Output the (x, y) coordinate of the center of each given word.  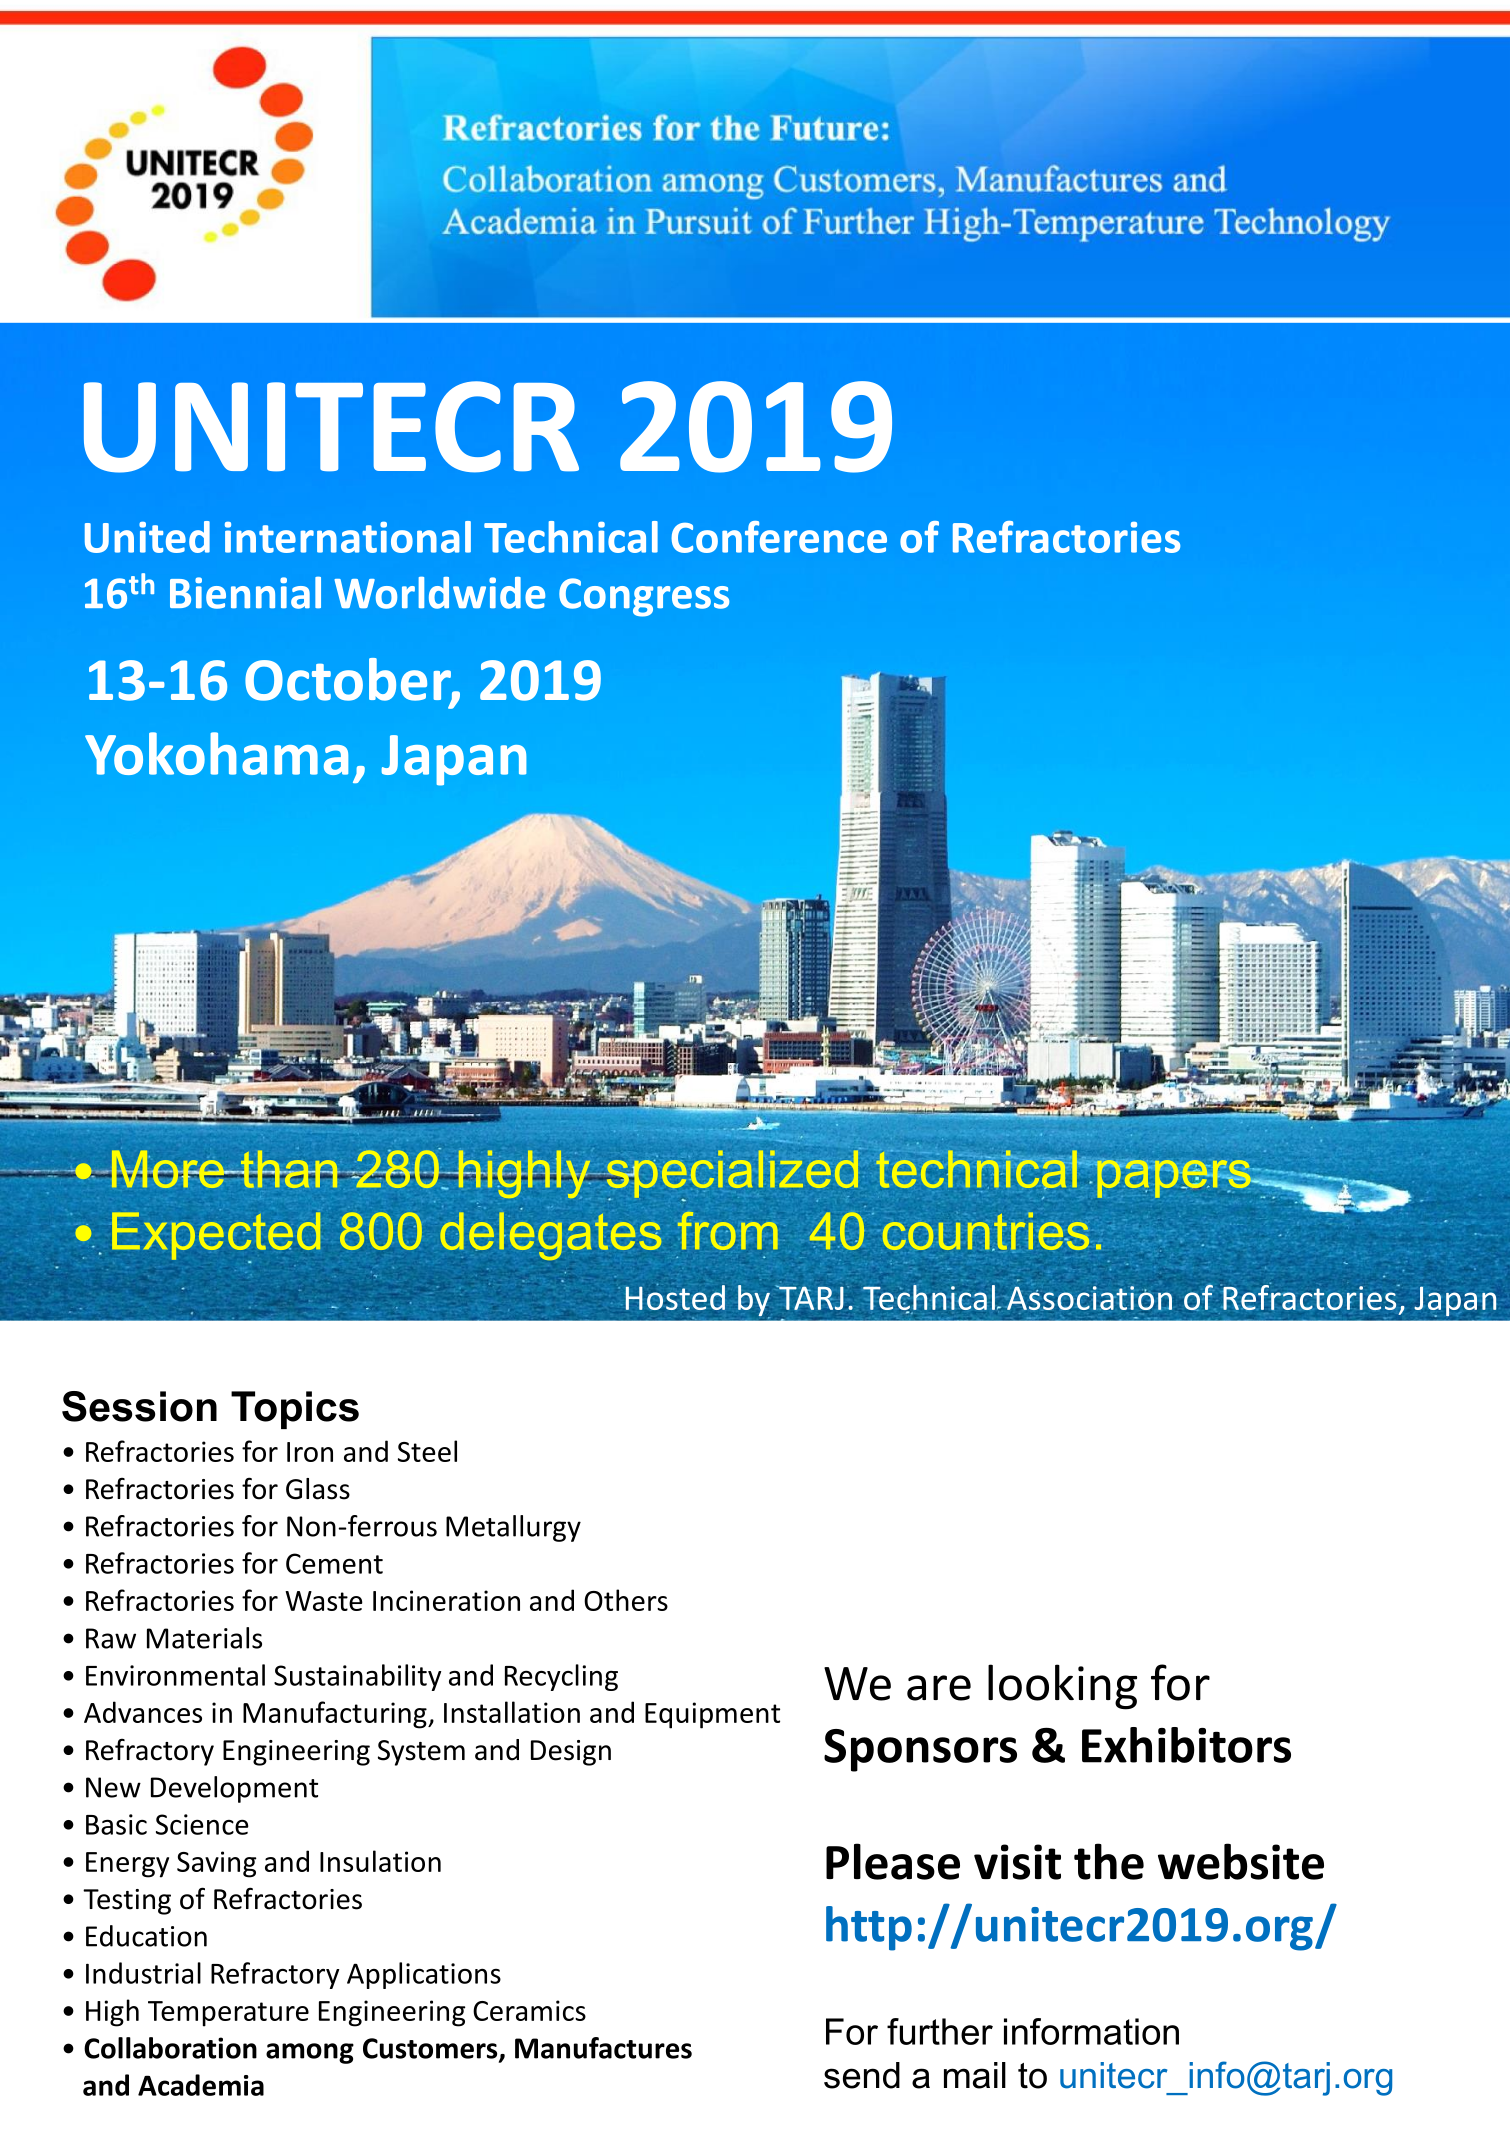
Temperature (228, 2014)
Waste (324, 1601)
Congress (644, 597)
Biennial (245, 593)
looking (1062, 1687)
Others (626, 1600)
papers (1174, 1178)
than (289, 1168)
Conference (779, 537)
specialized (732, 1174)
